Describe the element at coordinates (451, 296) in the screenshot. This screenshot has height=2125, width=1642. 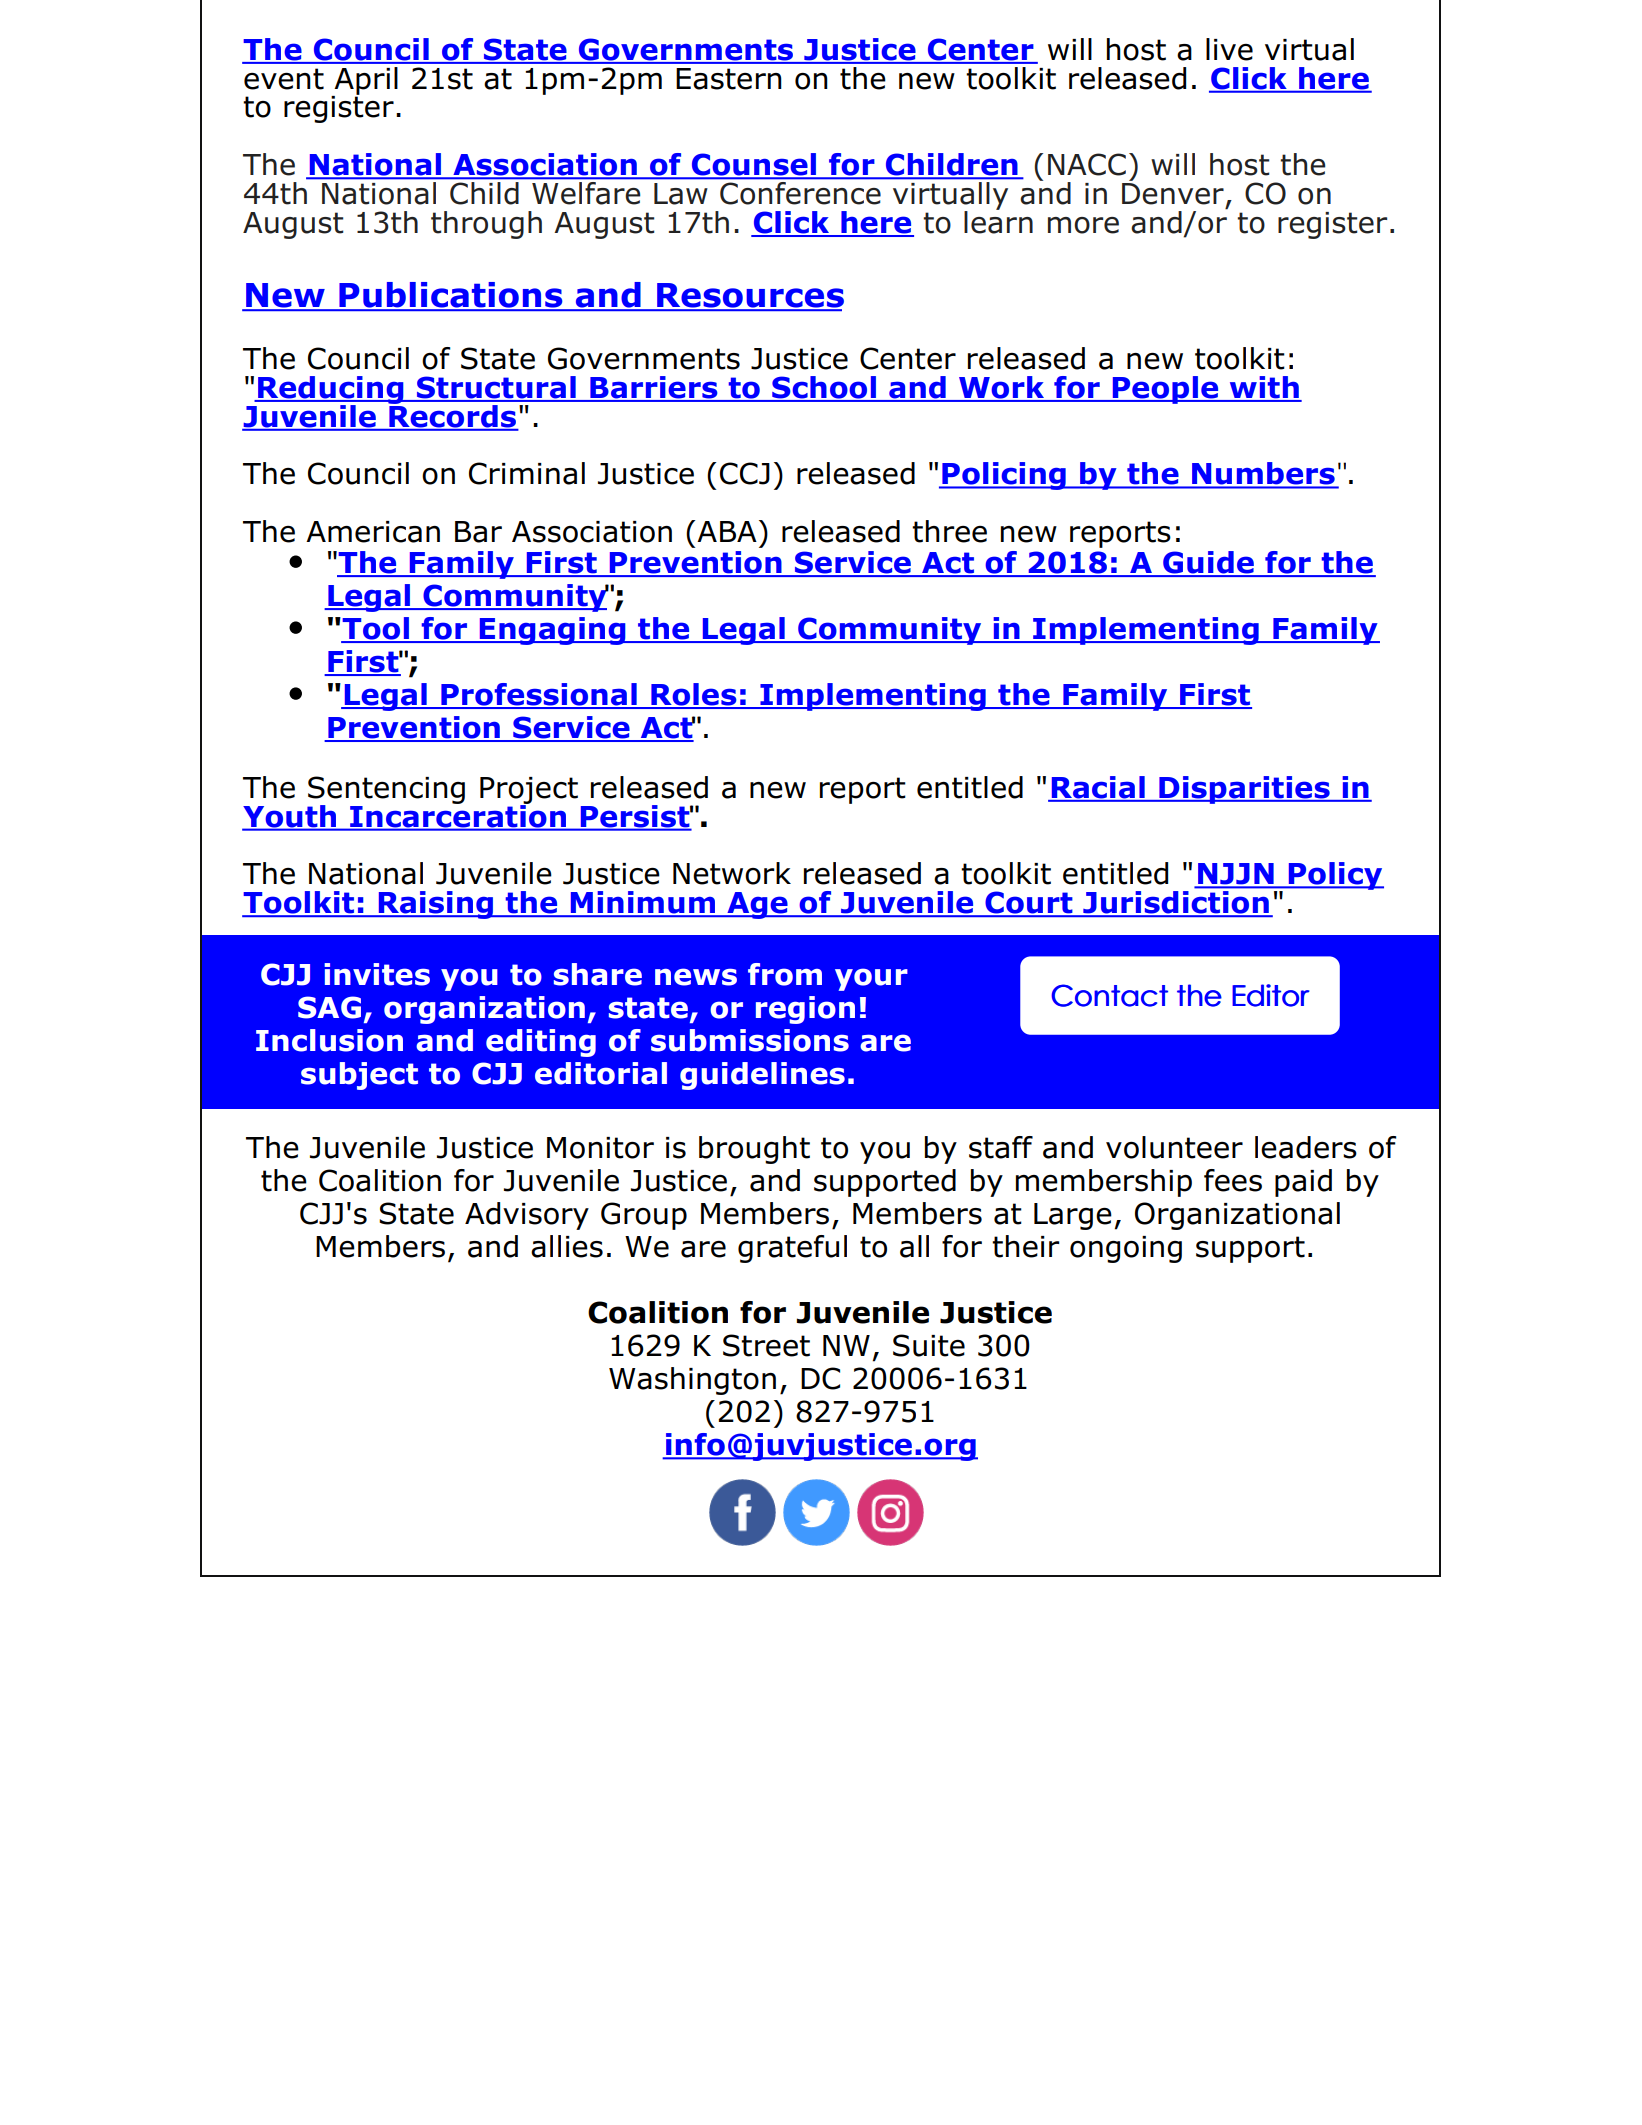
I see `Publications` at that location.
